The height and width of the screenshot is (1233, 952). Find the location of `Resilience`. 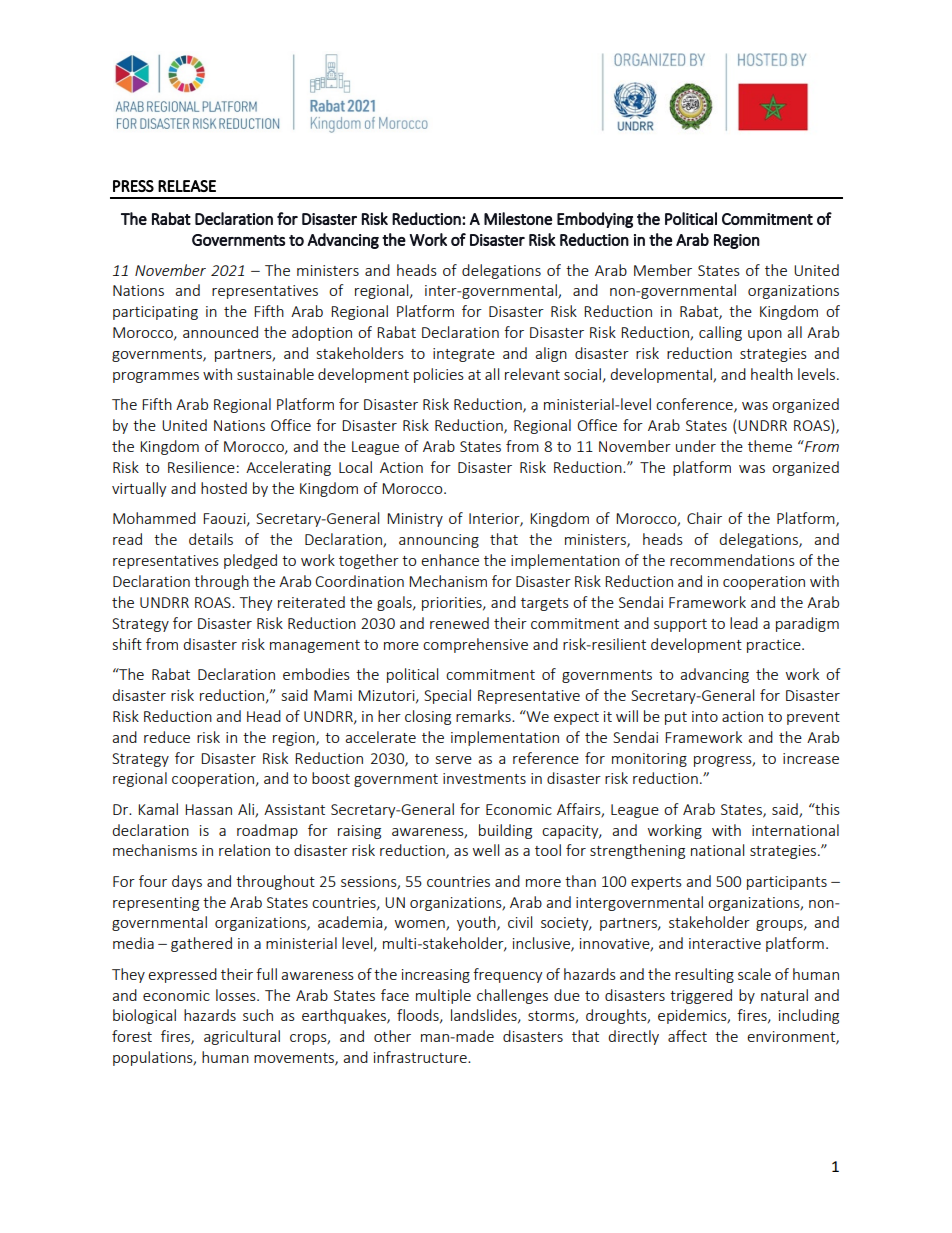

Resilience is located at coordinates (201, 467).
